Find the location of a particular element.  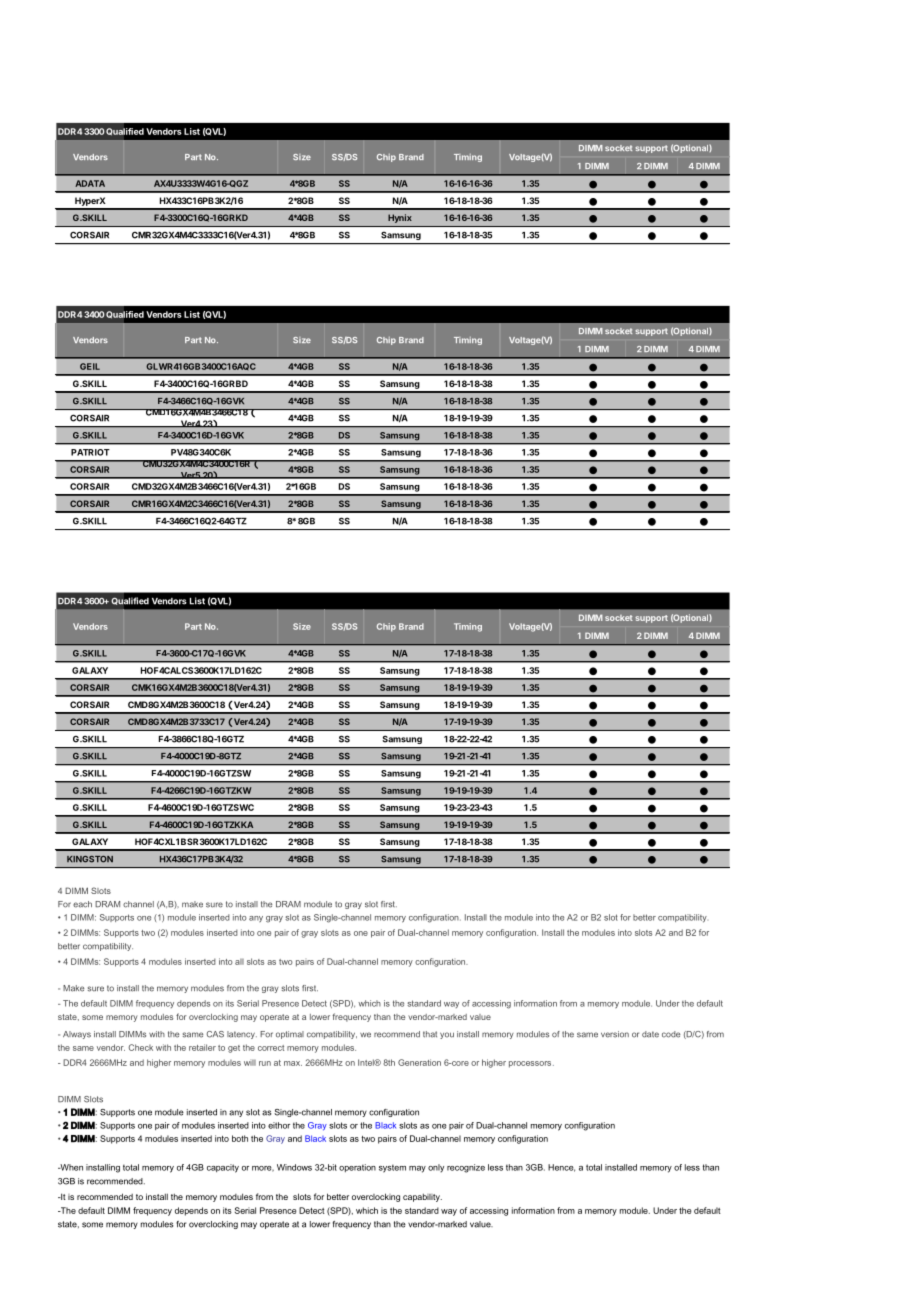

Hence is located at coordinates (561, 1168).
